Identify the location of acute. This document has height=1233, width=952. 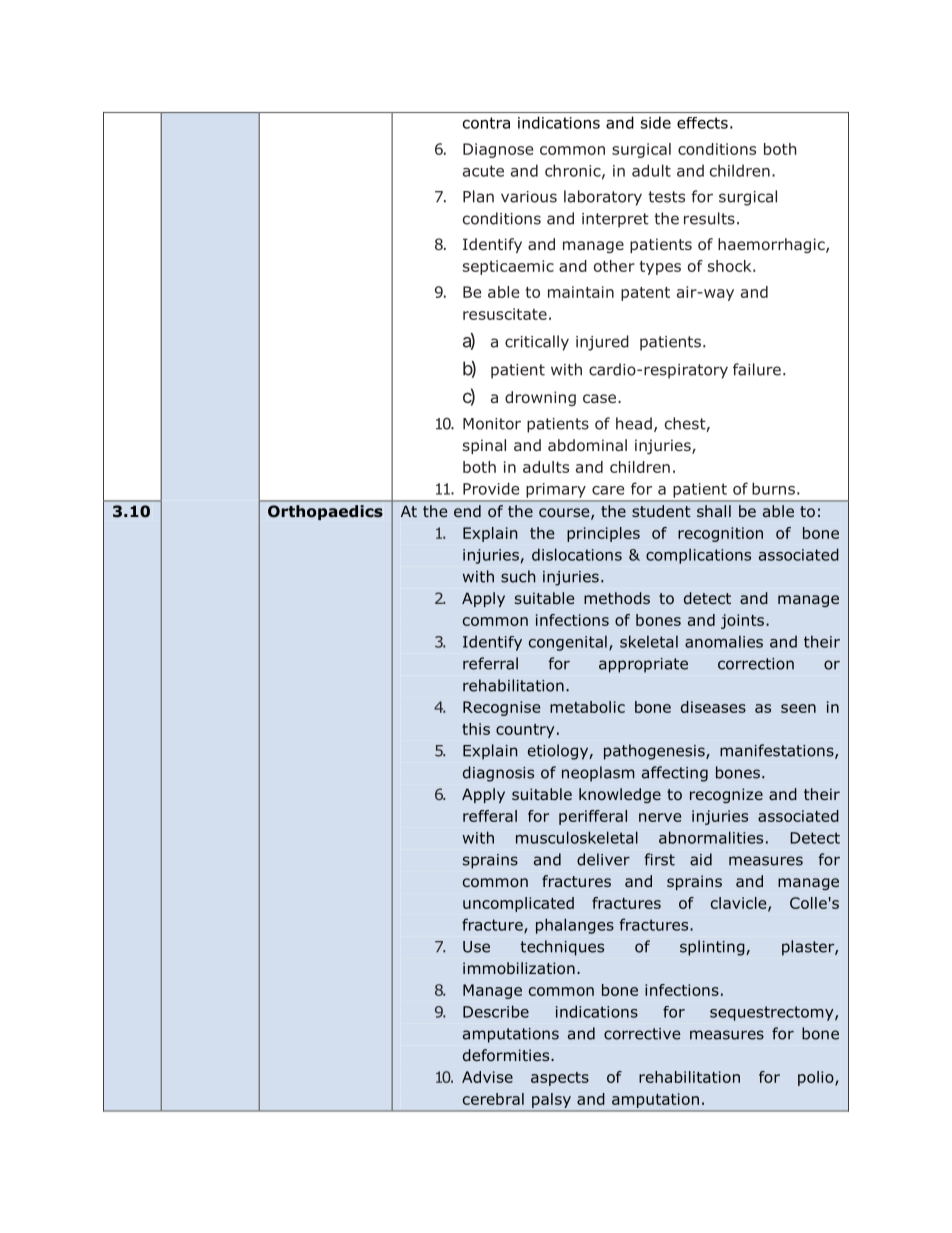
(483, 171).
